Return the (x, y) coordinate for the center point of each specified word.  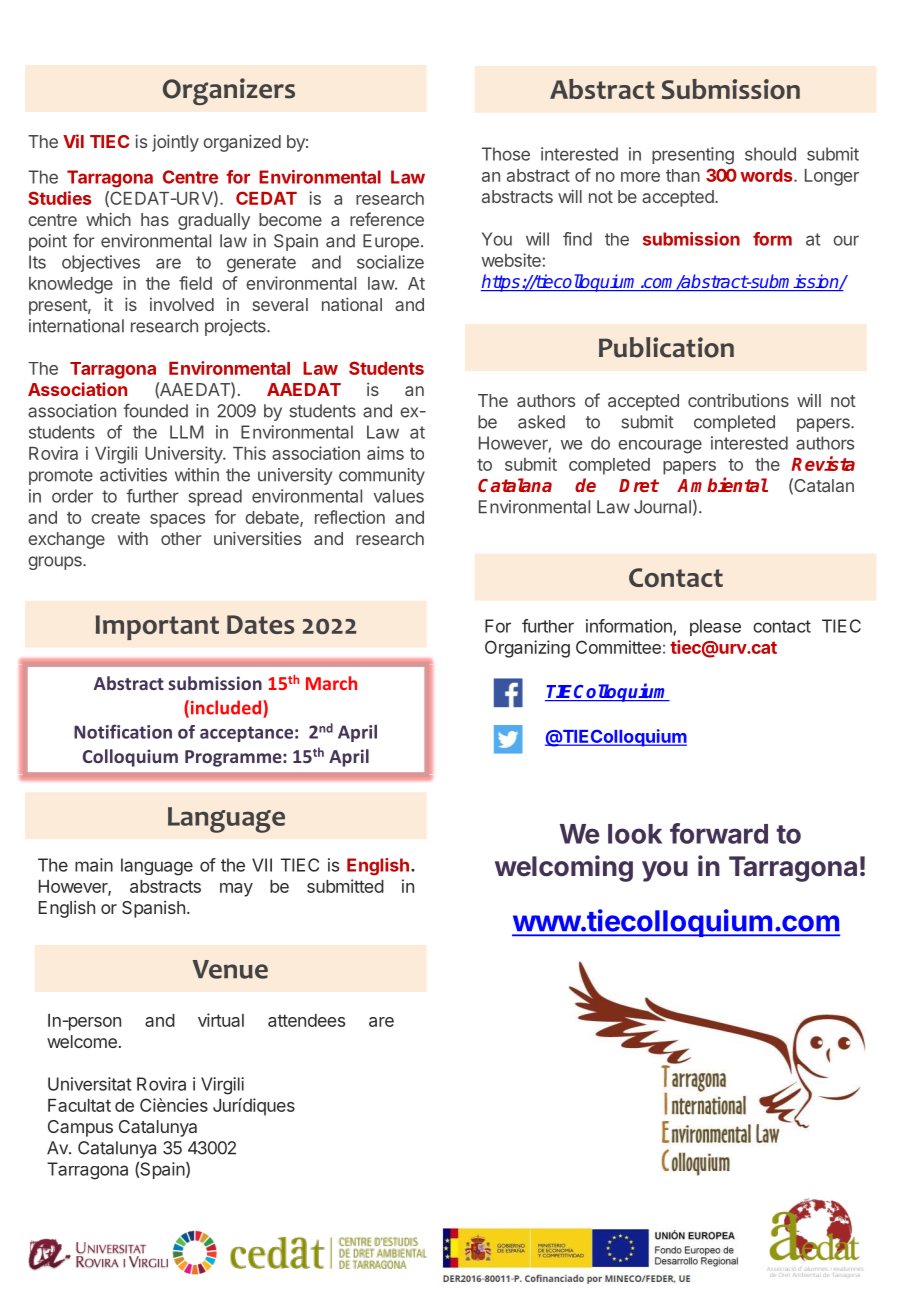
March (331, 683)
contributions (738, 400)
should (770, 154)
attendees (306, 1020)
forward (719, 833)
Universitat (90, 1084)
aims (385, 453)
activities (133, 475)
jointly (175, 143)
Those (506, 154)
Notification (123, 731)
